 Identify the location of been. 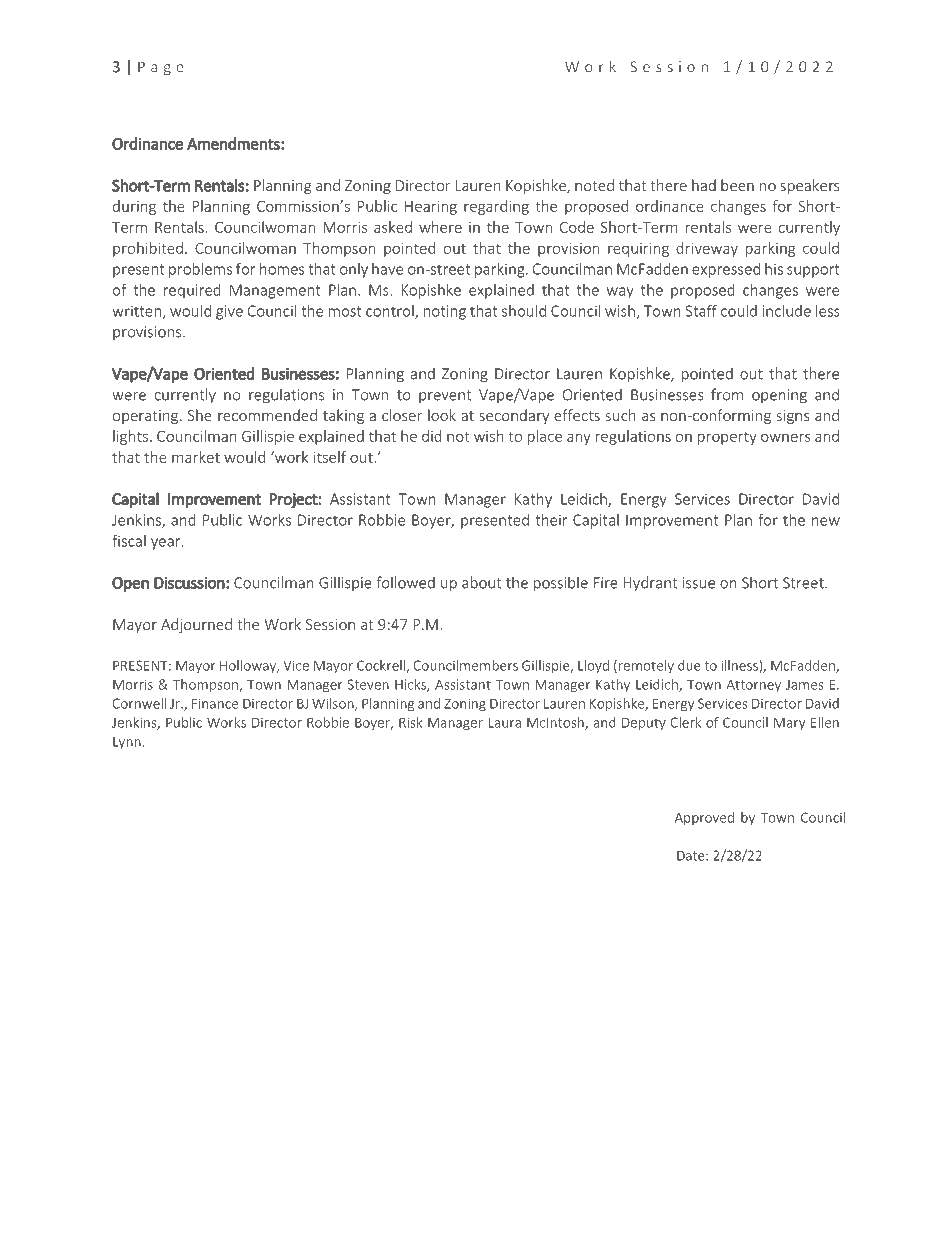
(737, 185).
